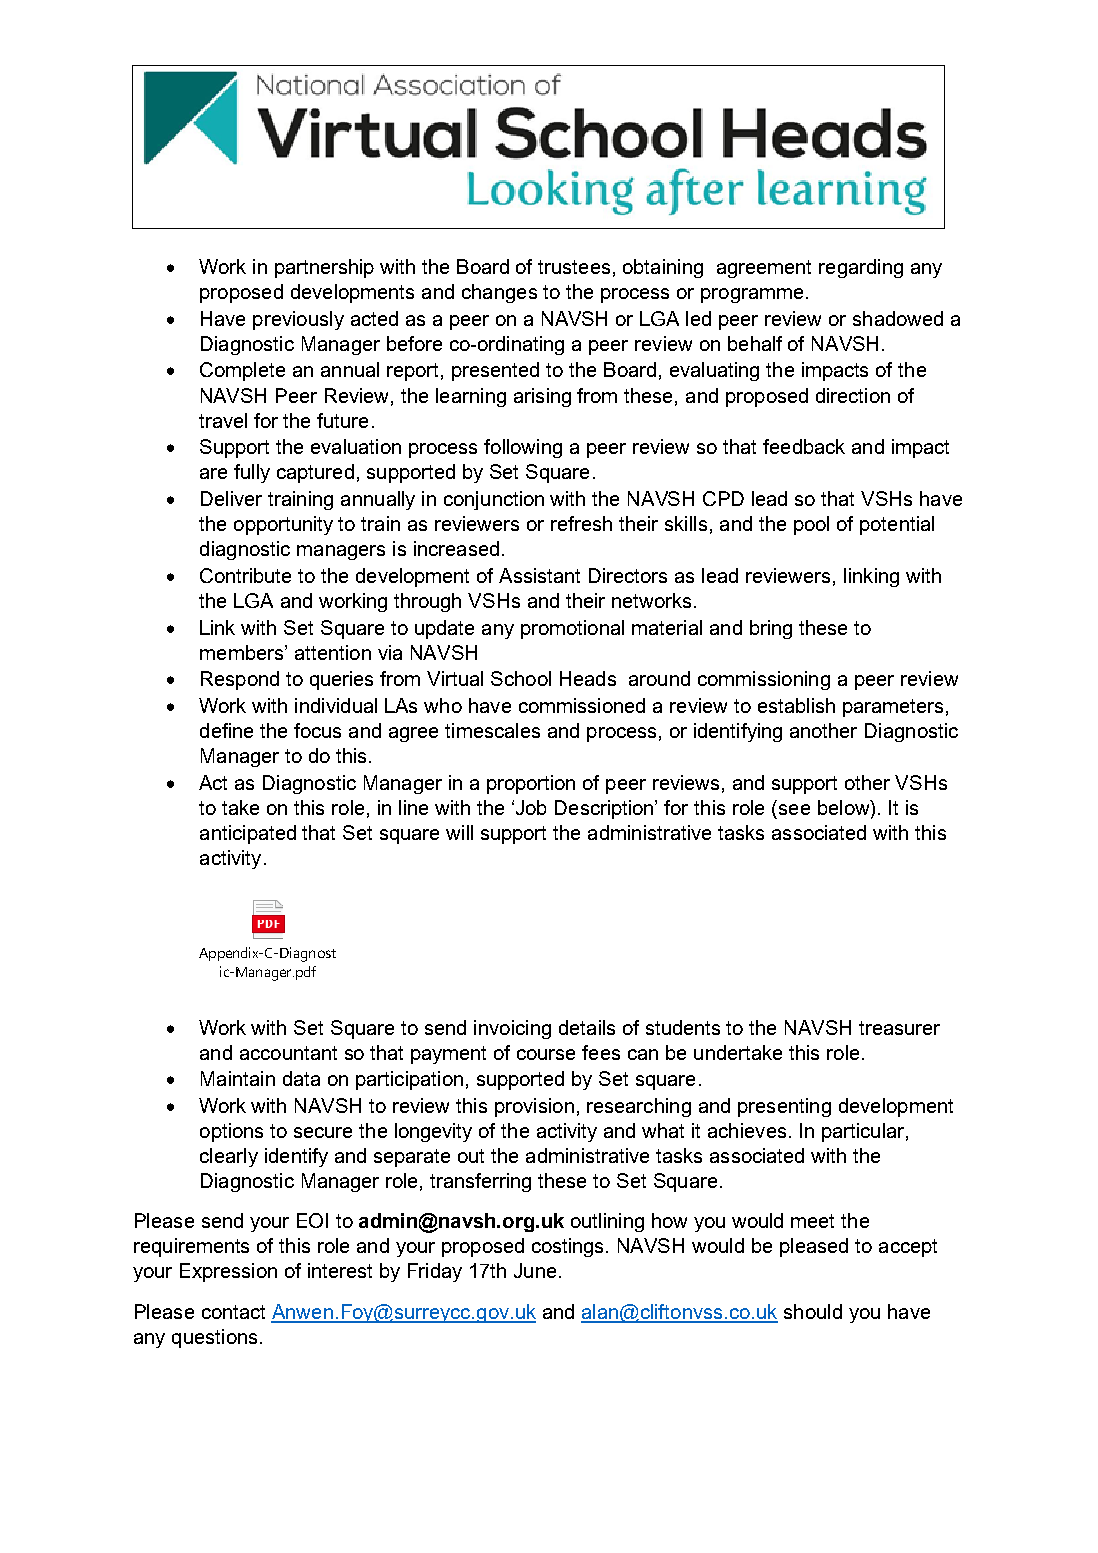 Image resolution: width=1098 pixels, height=1553 pixels. What do you see at coordinates (845, 809) in the document?
I see `below` at bounding box center [845, 809].
